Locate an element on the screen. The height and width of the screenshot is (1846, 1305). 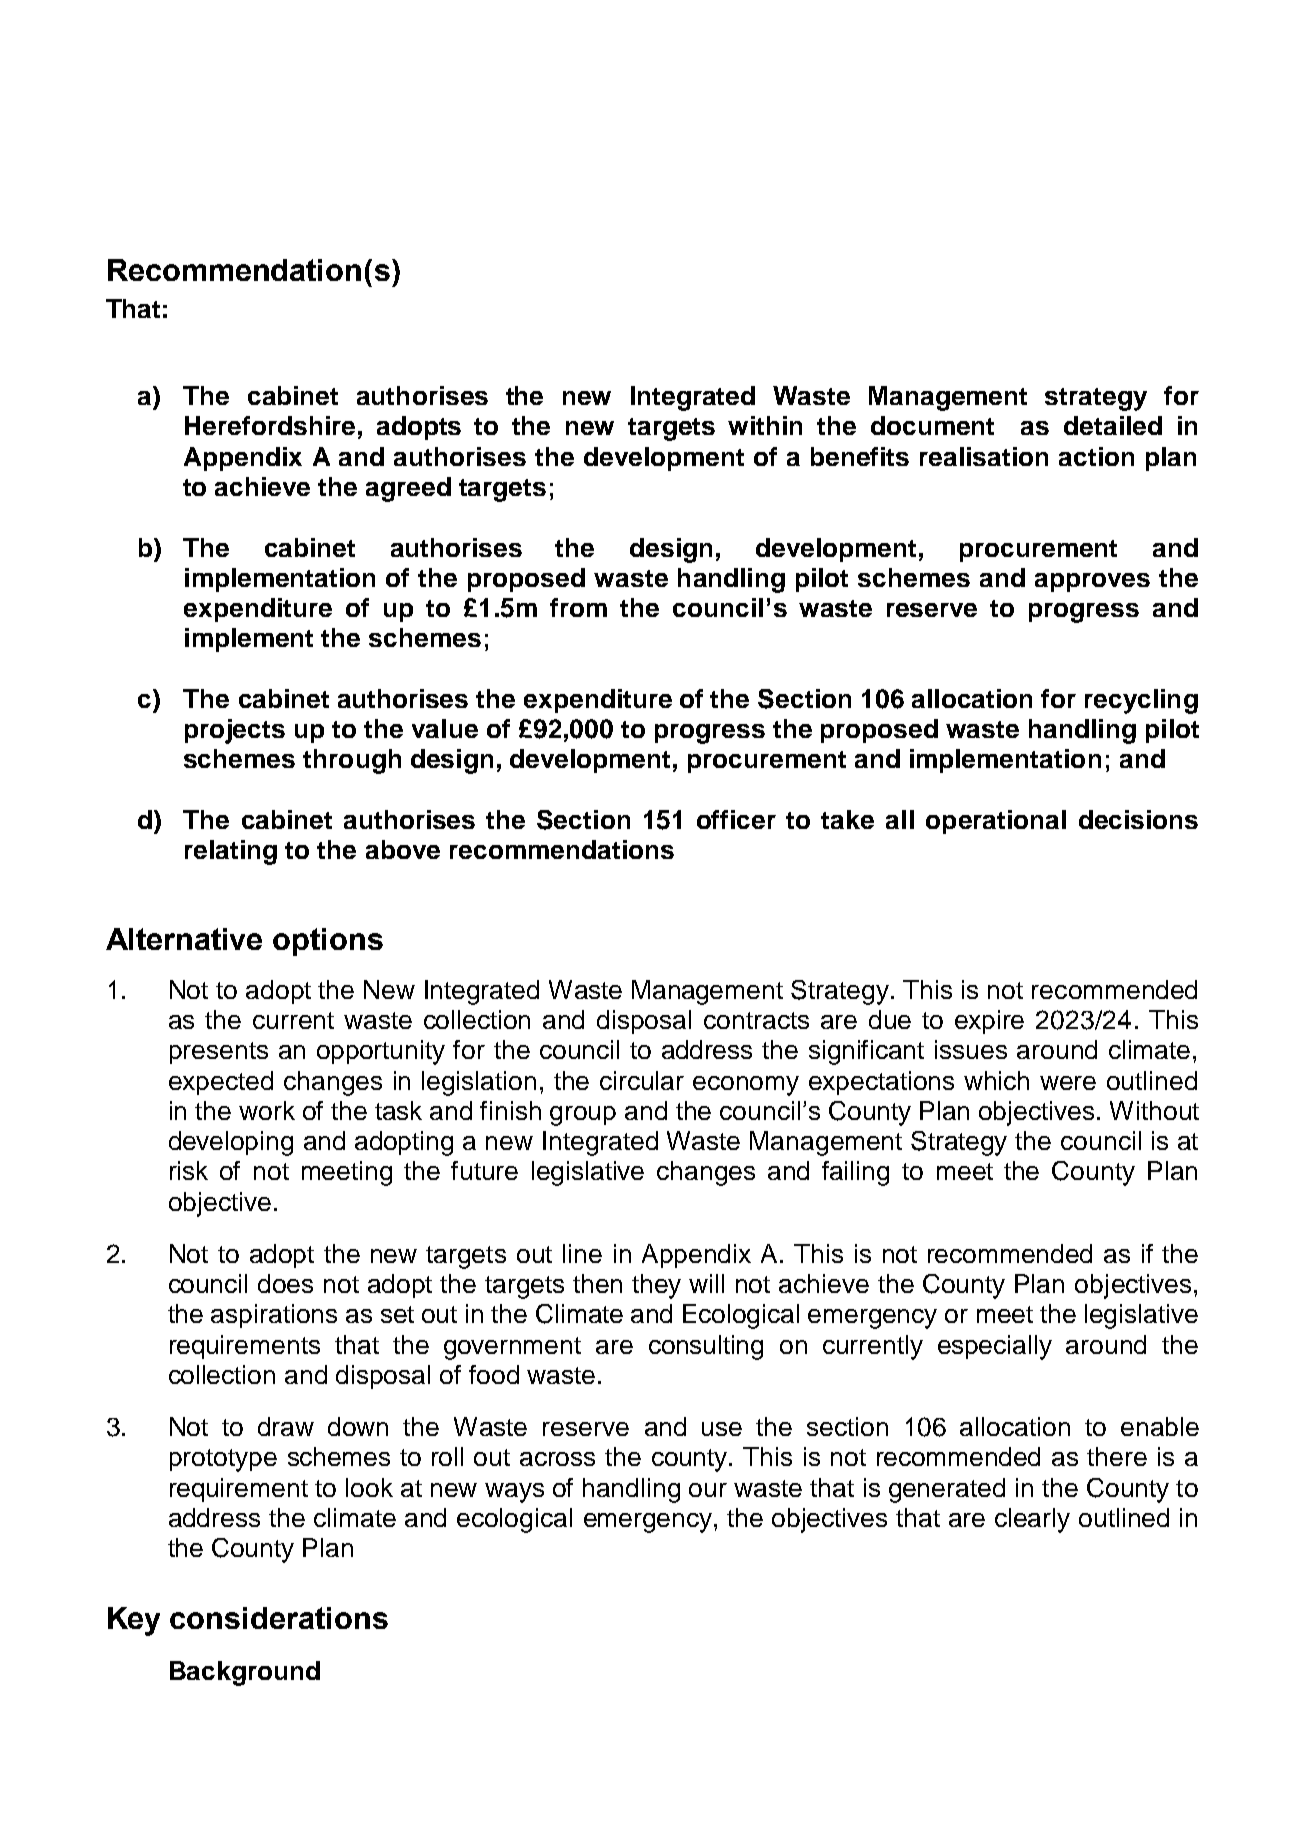
officer is located at coordinates (736, 819).
